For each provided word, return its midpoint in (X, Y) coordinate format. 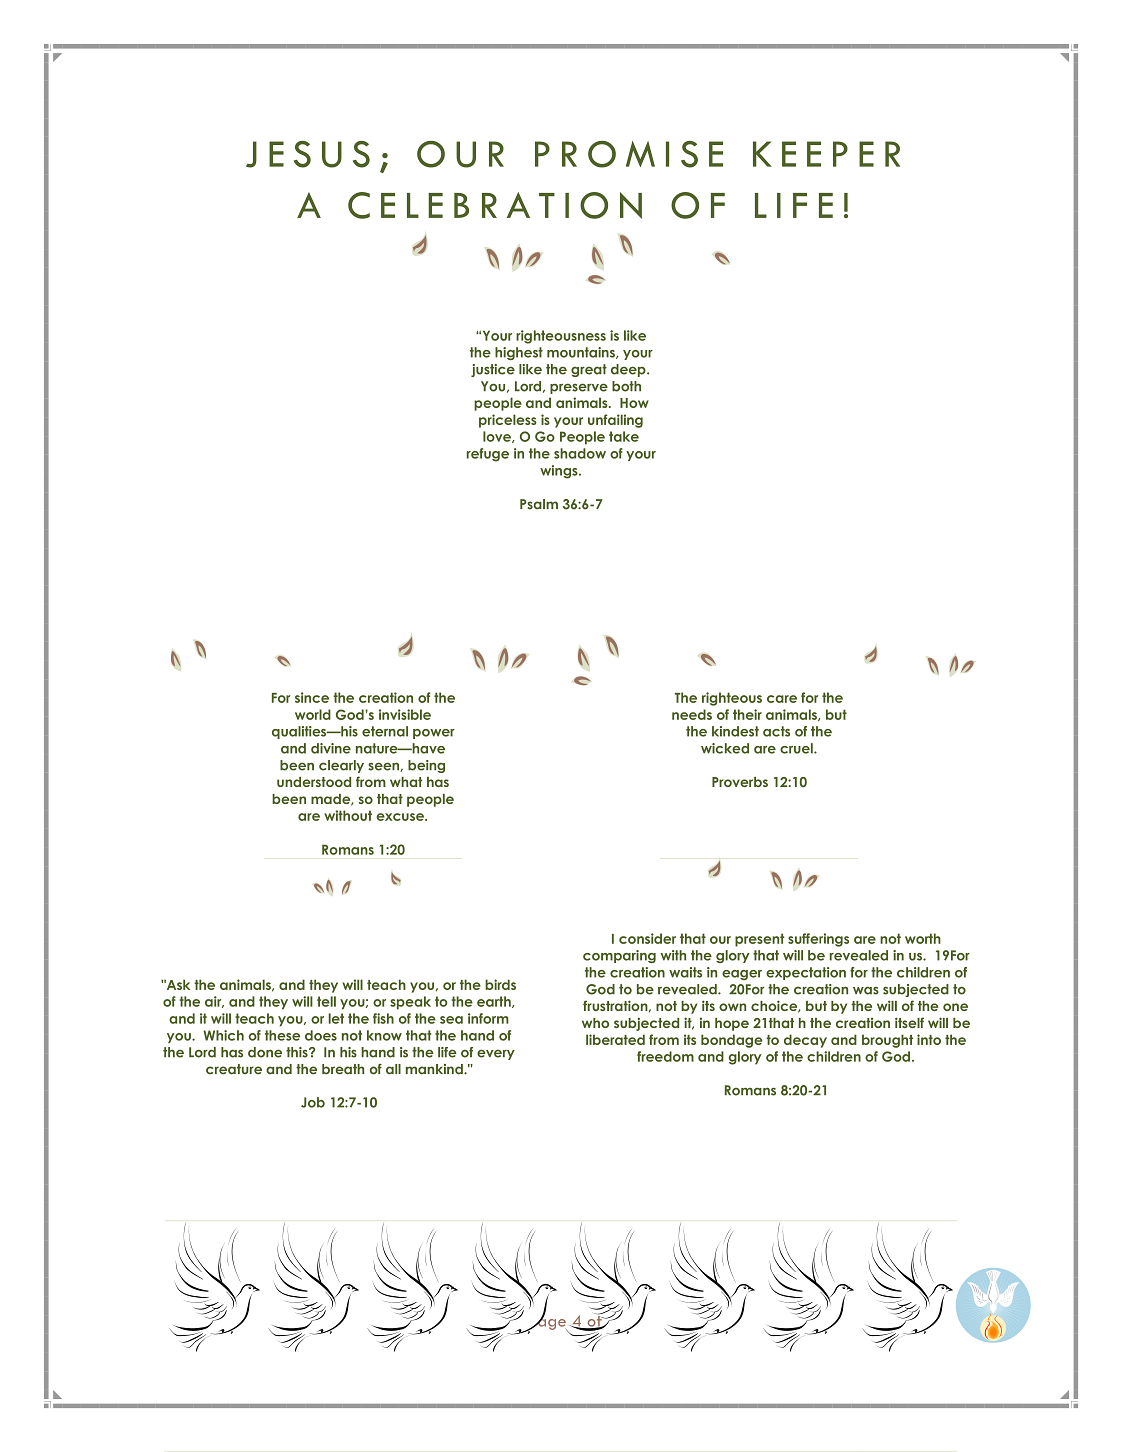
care (782, 699)
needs (692, 714)
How (634, 403)
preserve (579, 388)
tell (326, 1001)
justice (493, 370)
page (547, 1324)
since (312, 697)
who (595, 1023)
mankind (435, 1069)
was (866, 990)
